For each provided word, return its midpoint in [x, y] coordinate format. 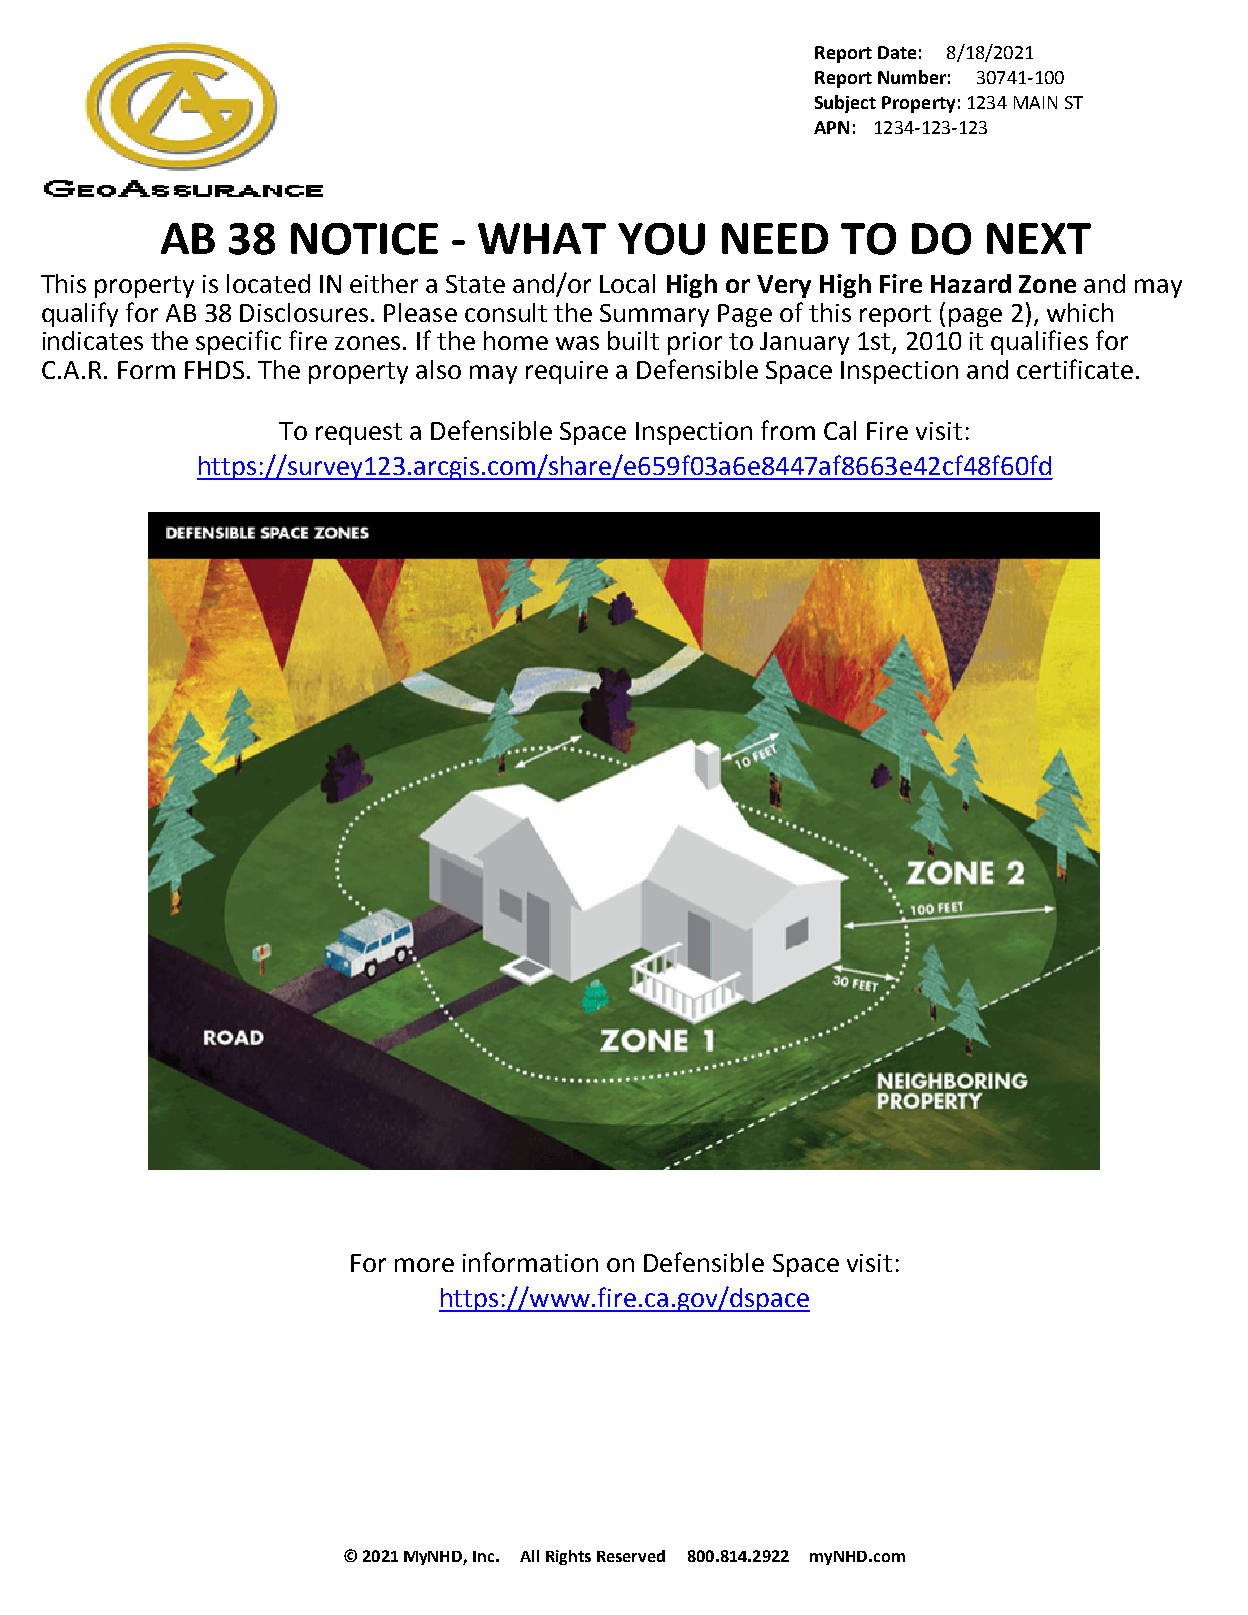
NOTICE [364, 239]
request [359, 434]
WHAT [542, 238]
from [788, 430]
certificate [1075, 369]
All [529, 1556]
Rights [568, 1557]
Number [912, 77]
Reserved [631, 1556]
